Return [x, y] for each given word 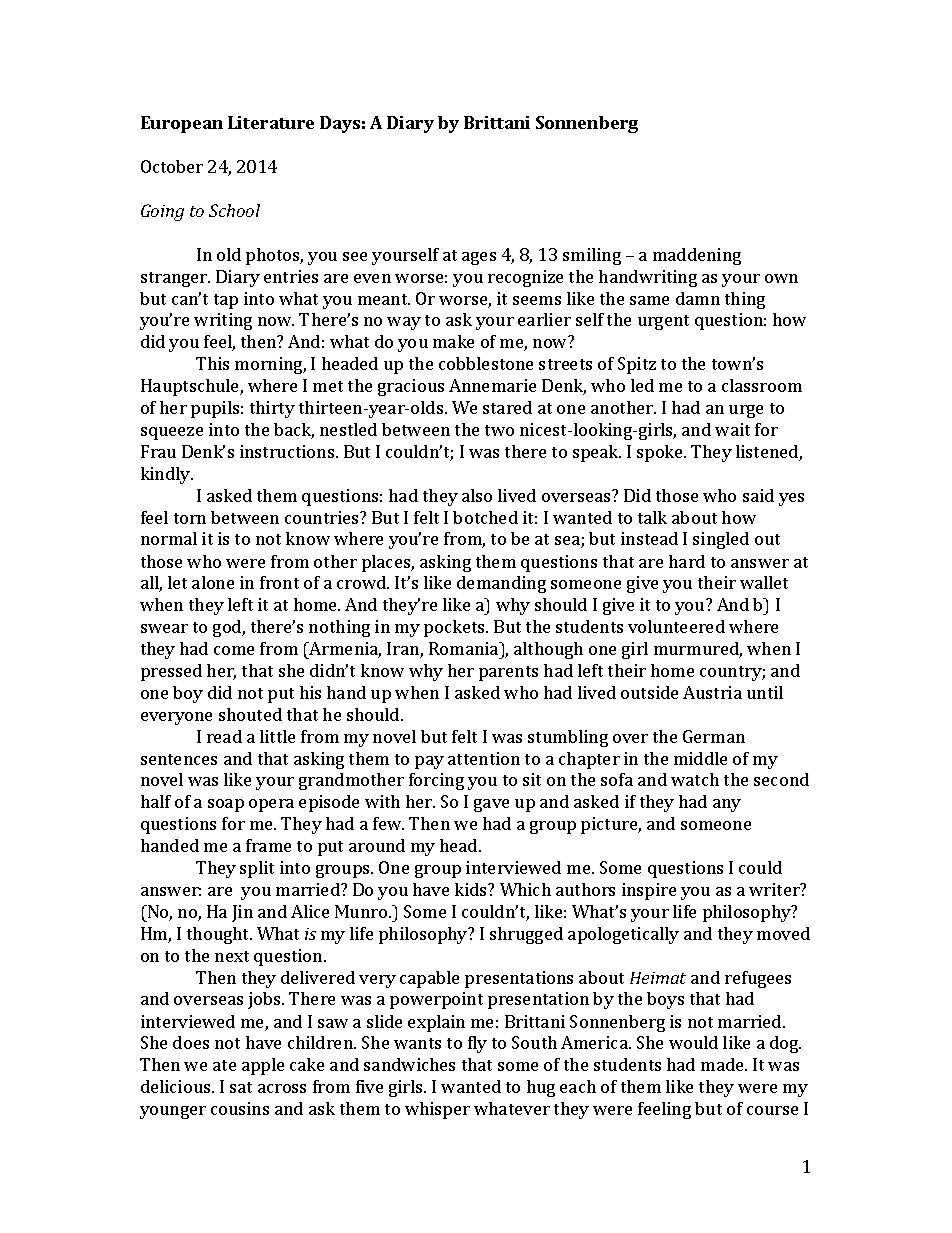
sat [241, 1087]
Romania [465, 648]
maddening [697, 256]
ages [479, 258]
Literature [271, 122]
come [234, 650]
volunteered [676, 626]
